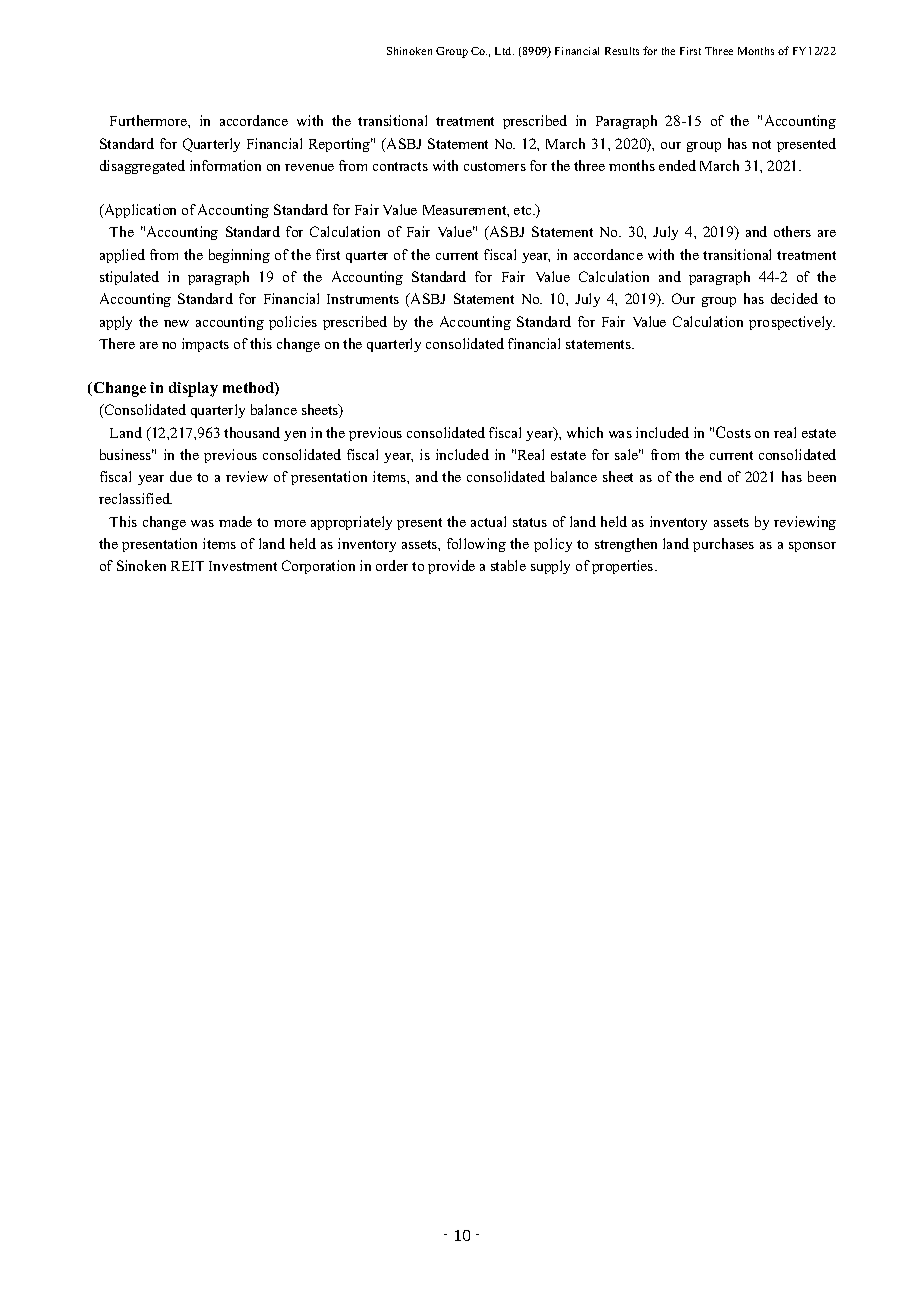  I want to click on others, so click(792, 231).
